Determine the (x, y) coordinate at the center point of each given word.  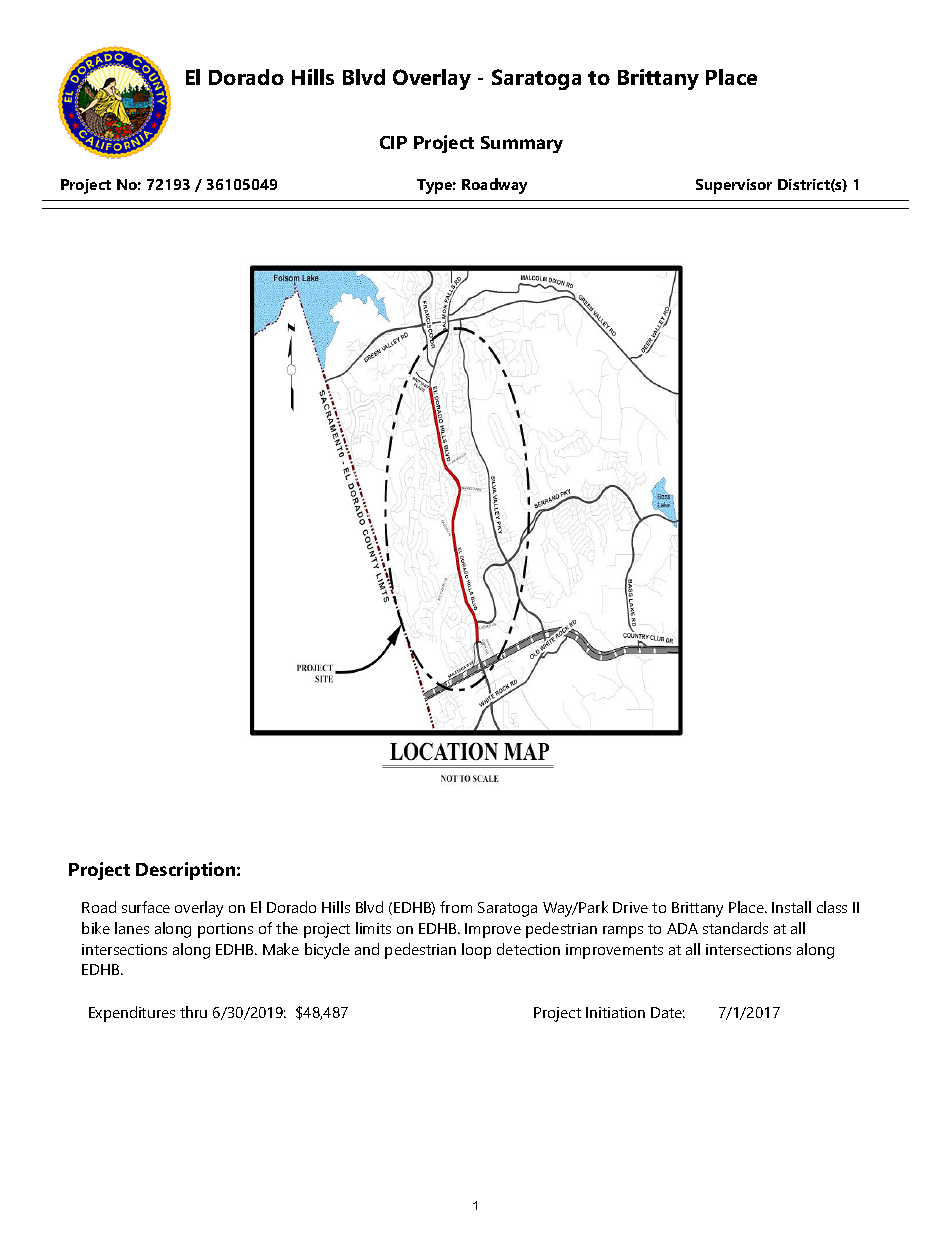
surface (146, 907)
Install (791, 907)
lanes (132, 928)
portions (225, 930)
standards (735, 928)
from (456, 907)
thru (193, 1012)
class (832, 907)
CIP (393, 142)
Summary (522, 144)
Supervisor (734, 186)
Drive (630, 907)
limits (373, 928)
